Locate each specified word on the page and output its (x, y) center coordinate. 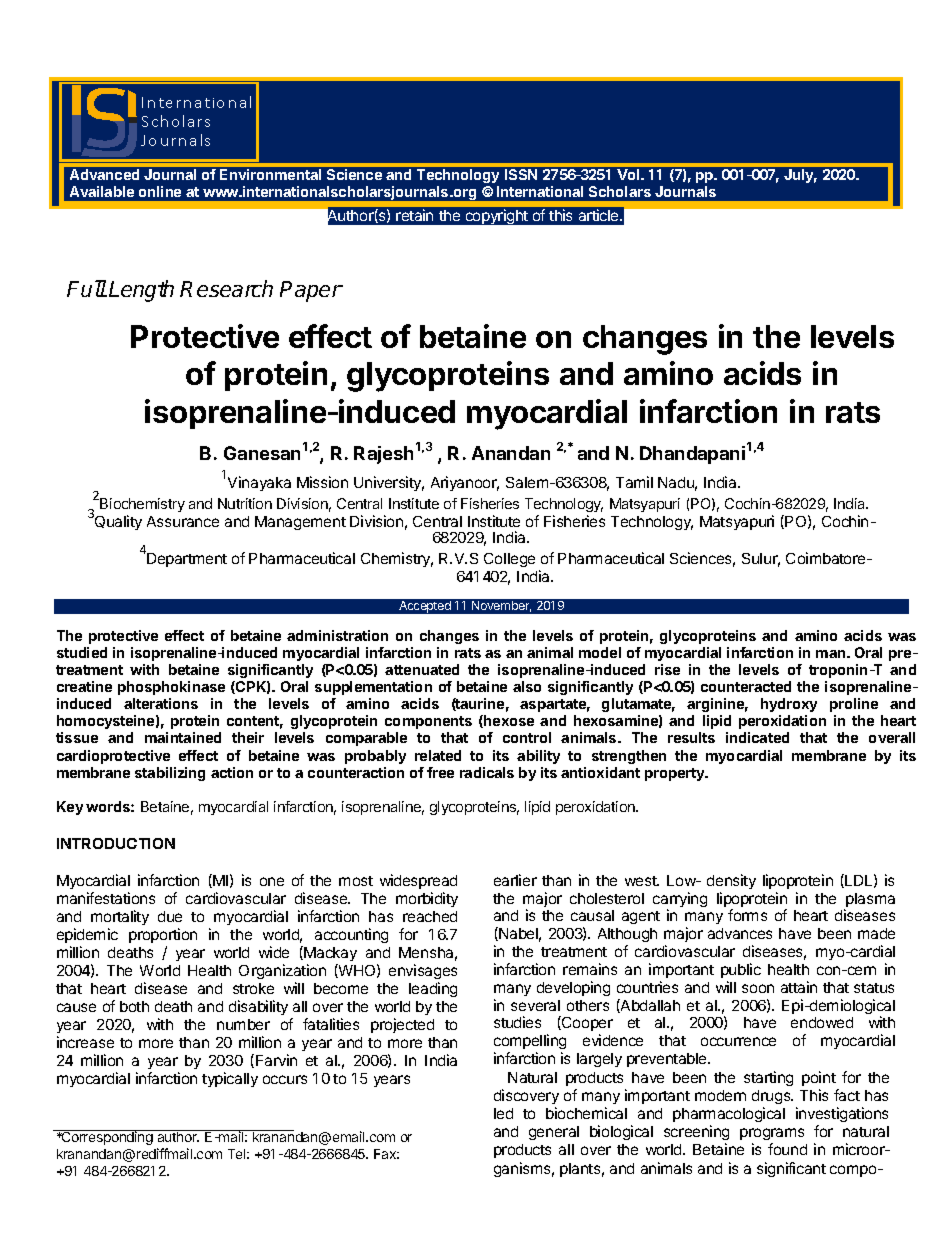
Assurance (183, 521)
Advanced (104, 174)
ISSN (521, 174)
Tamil (634, 482)
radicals (487, 772)
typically (230, 1079)
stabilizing (170, 774)
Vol (629, 174)
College (509, 560)
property (676, 774)
